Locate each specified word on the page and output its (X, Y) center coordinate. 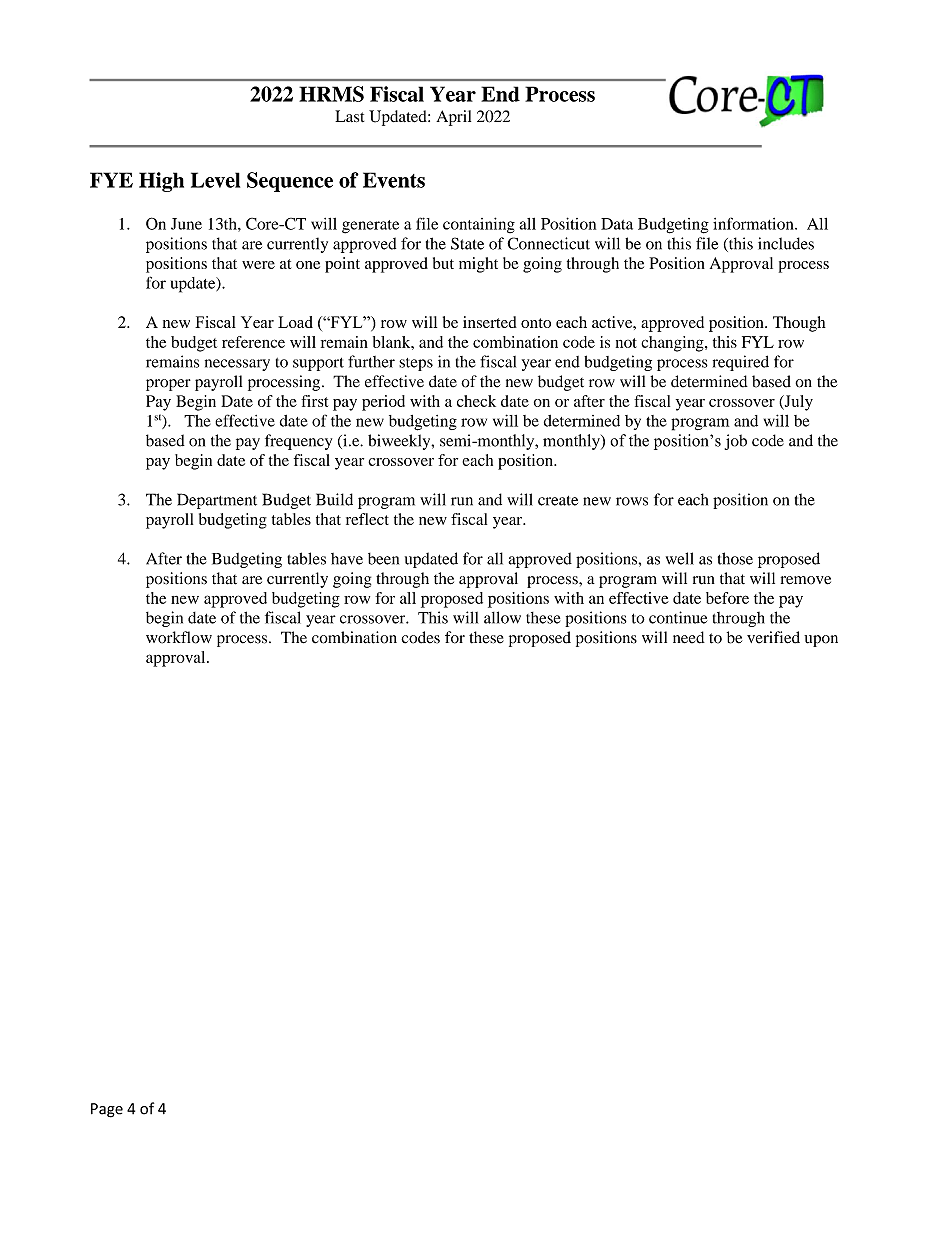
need (689, 637)
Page (107, 1110)
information (754, 223)
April (453, 118)
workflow (179, 637)
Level (215, 180)
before (727, 598)
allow (502, 617)
